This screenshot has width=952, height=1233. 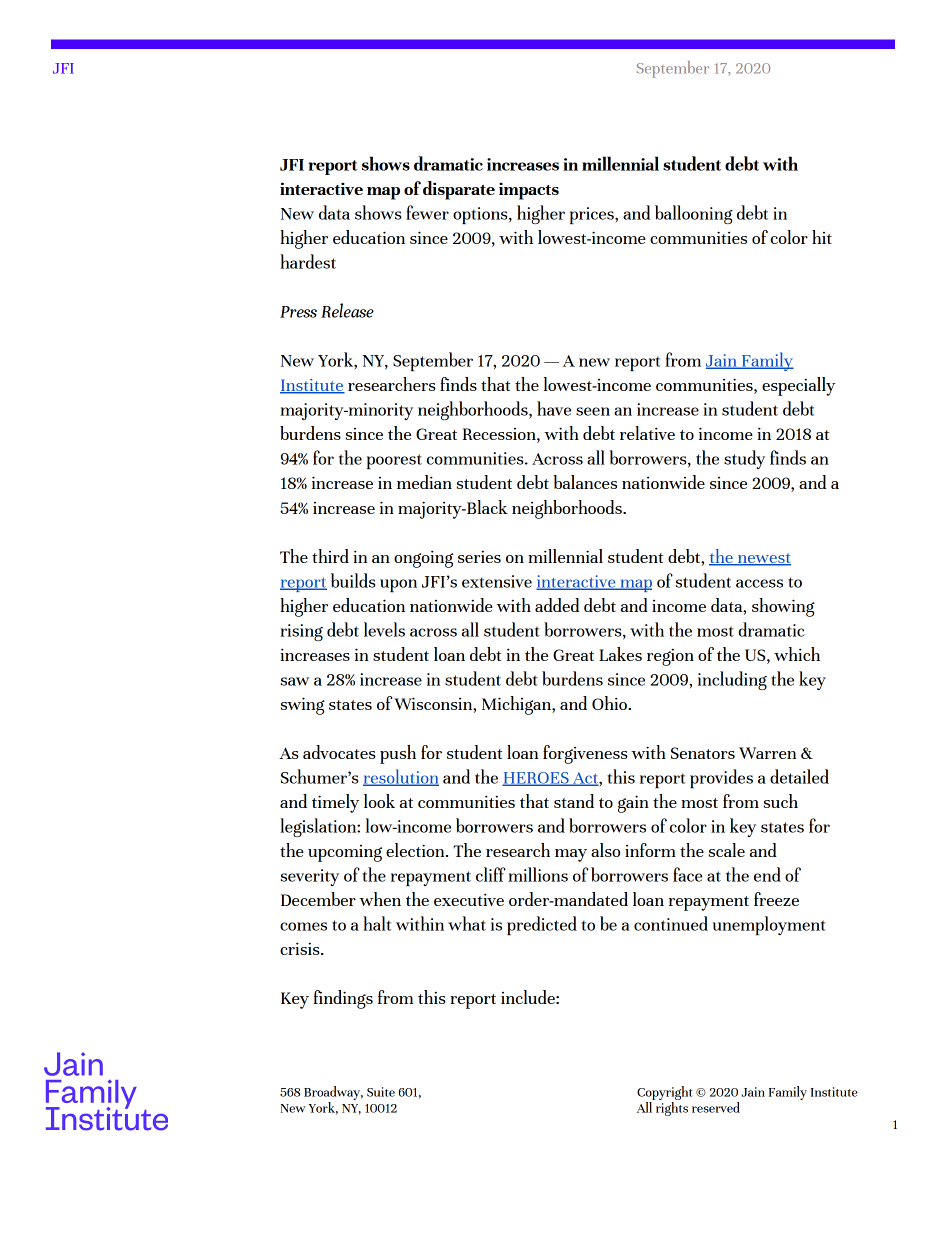 I want to click on Suite, so click(x=381, y=1092).
